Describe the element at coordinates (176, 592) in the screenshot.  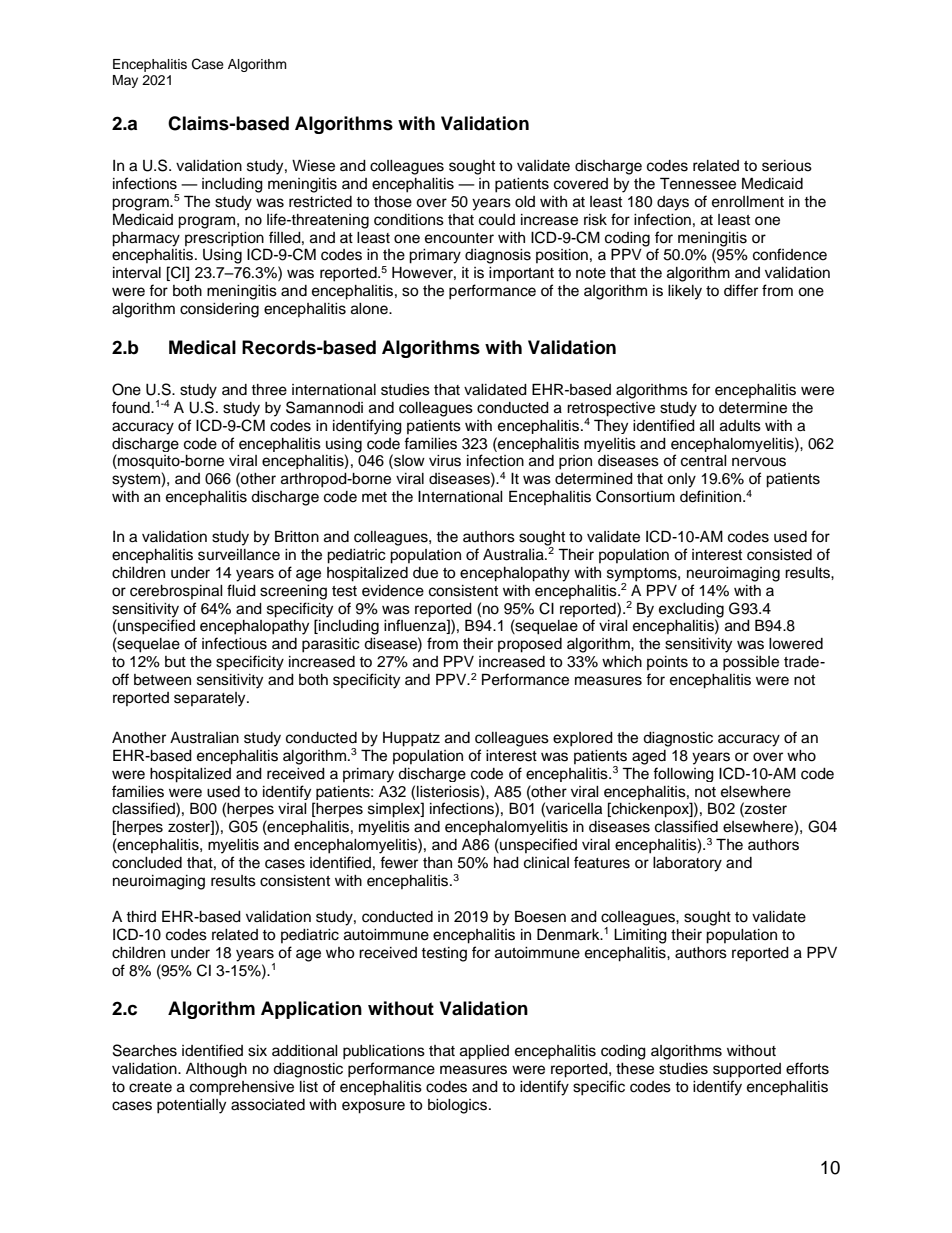
I see `cerebrospinal` at that location.
